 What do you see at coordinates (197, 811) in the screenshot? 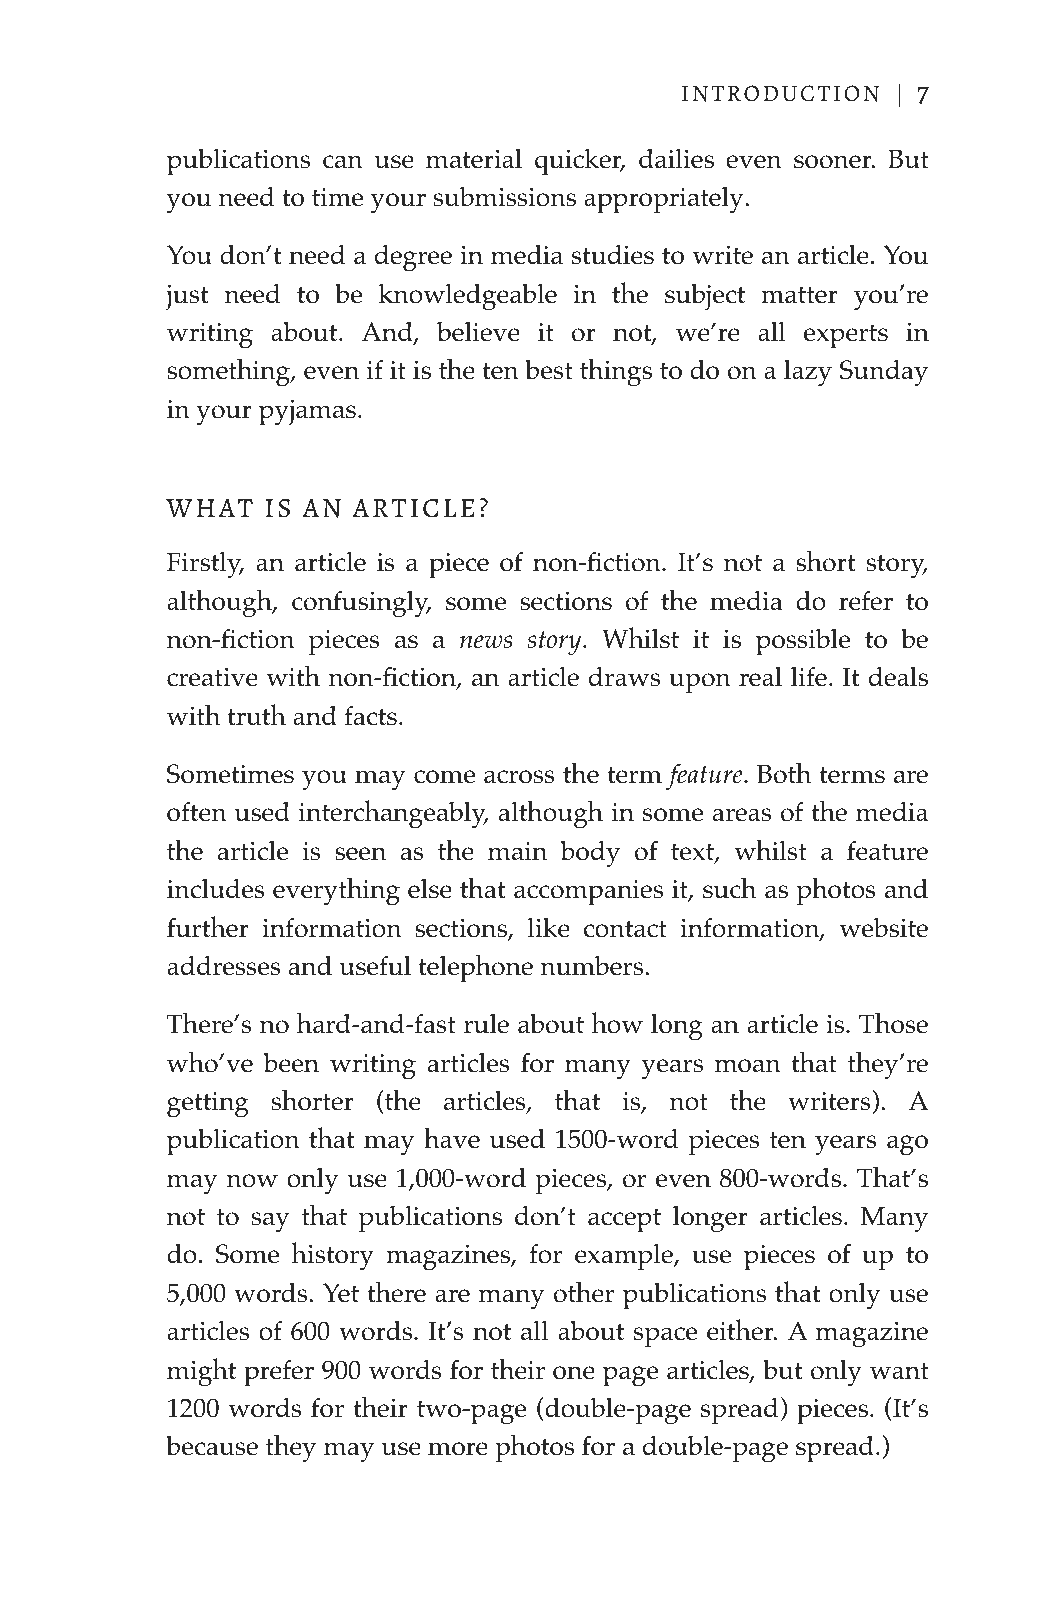
I see `often` at bounding box center [197, 811].
